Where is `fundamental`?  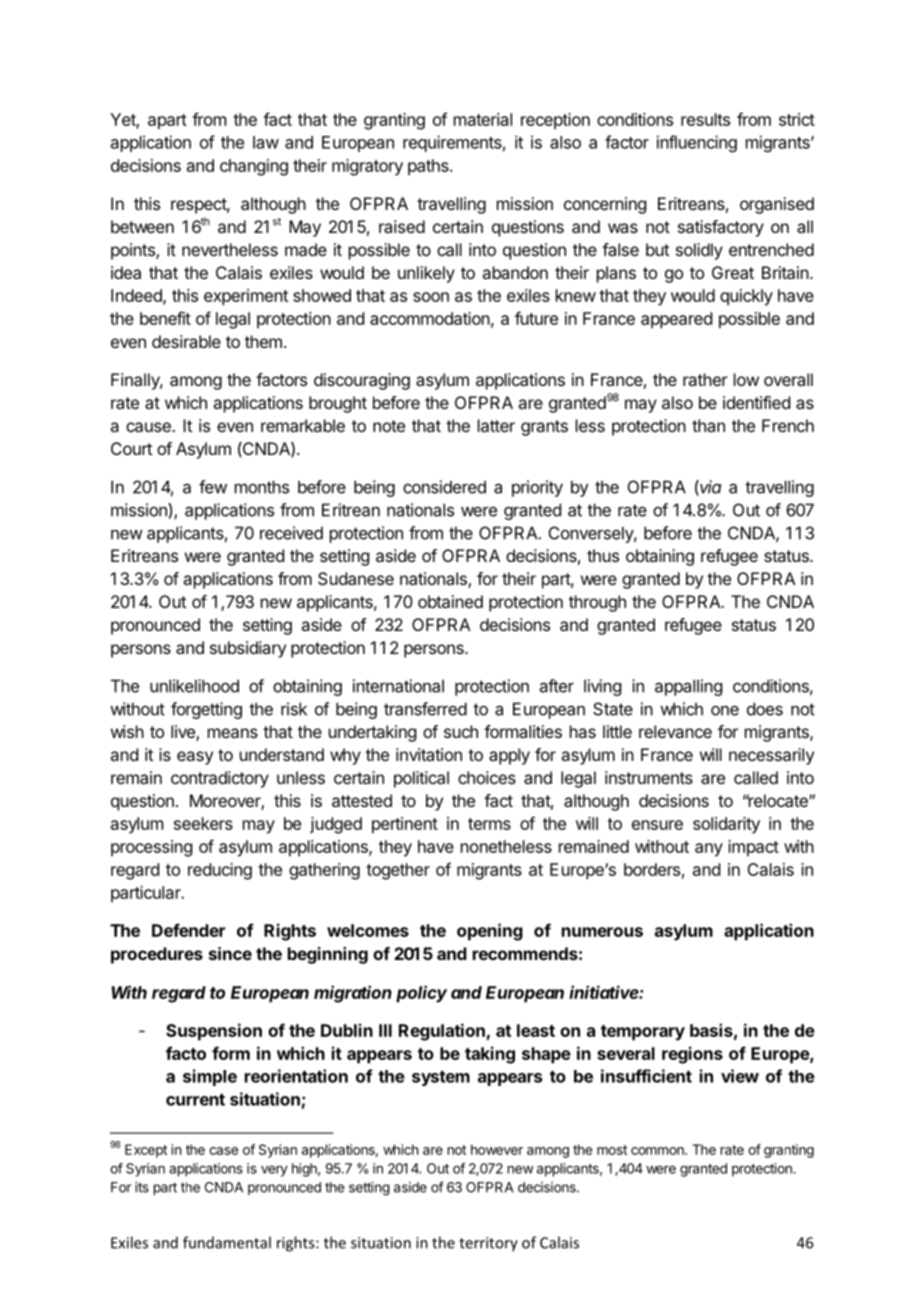
fundamental is located at coordinates (227, 1242).
